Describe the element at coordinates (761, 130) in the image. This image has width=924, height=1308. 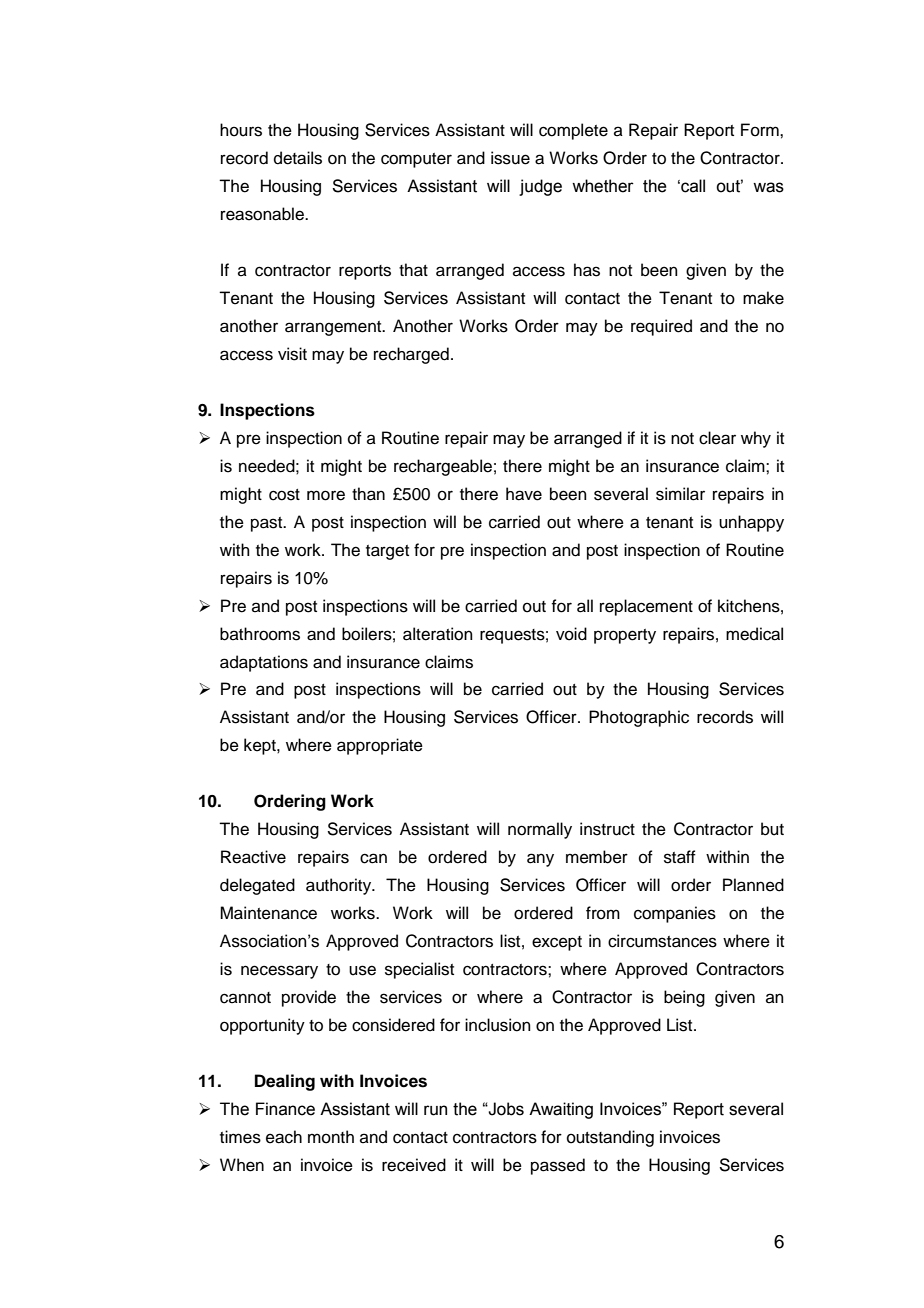
I see `Form` at that location.
